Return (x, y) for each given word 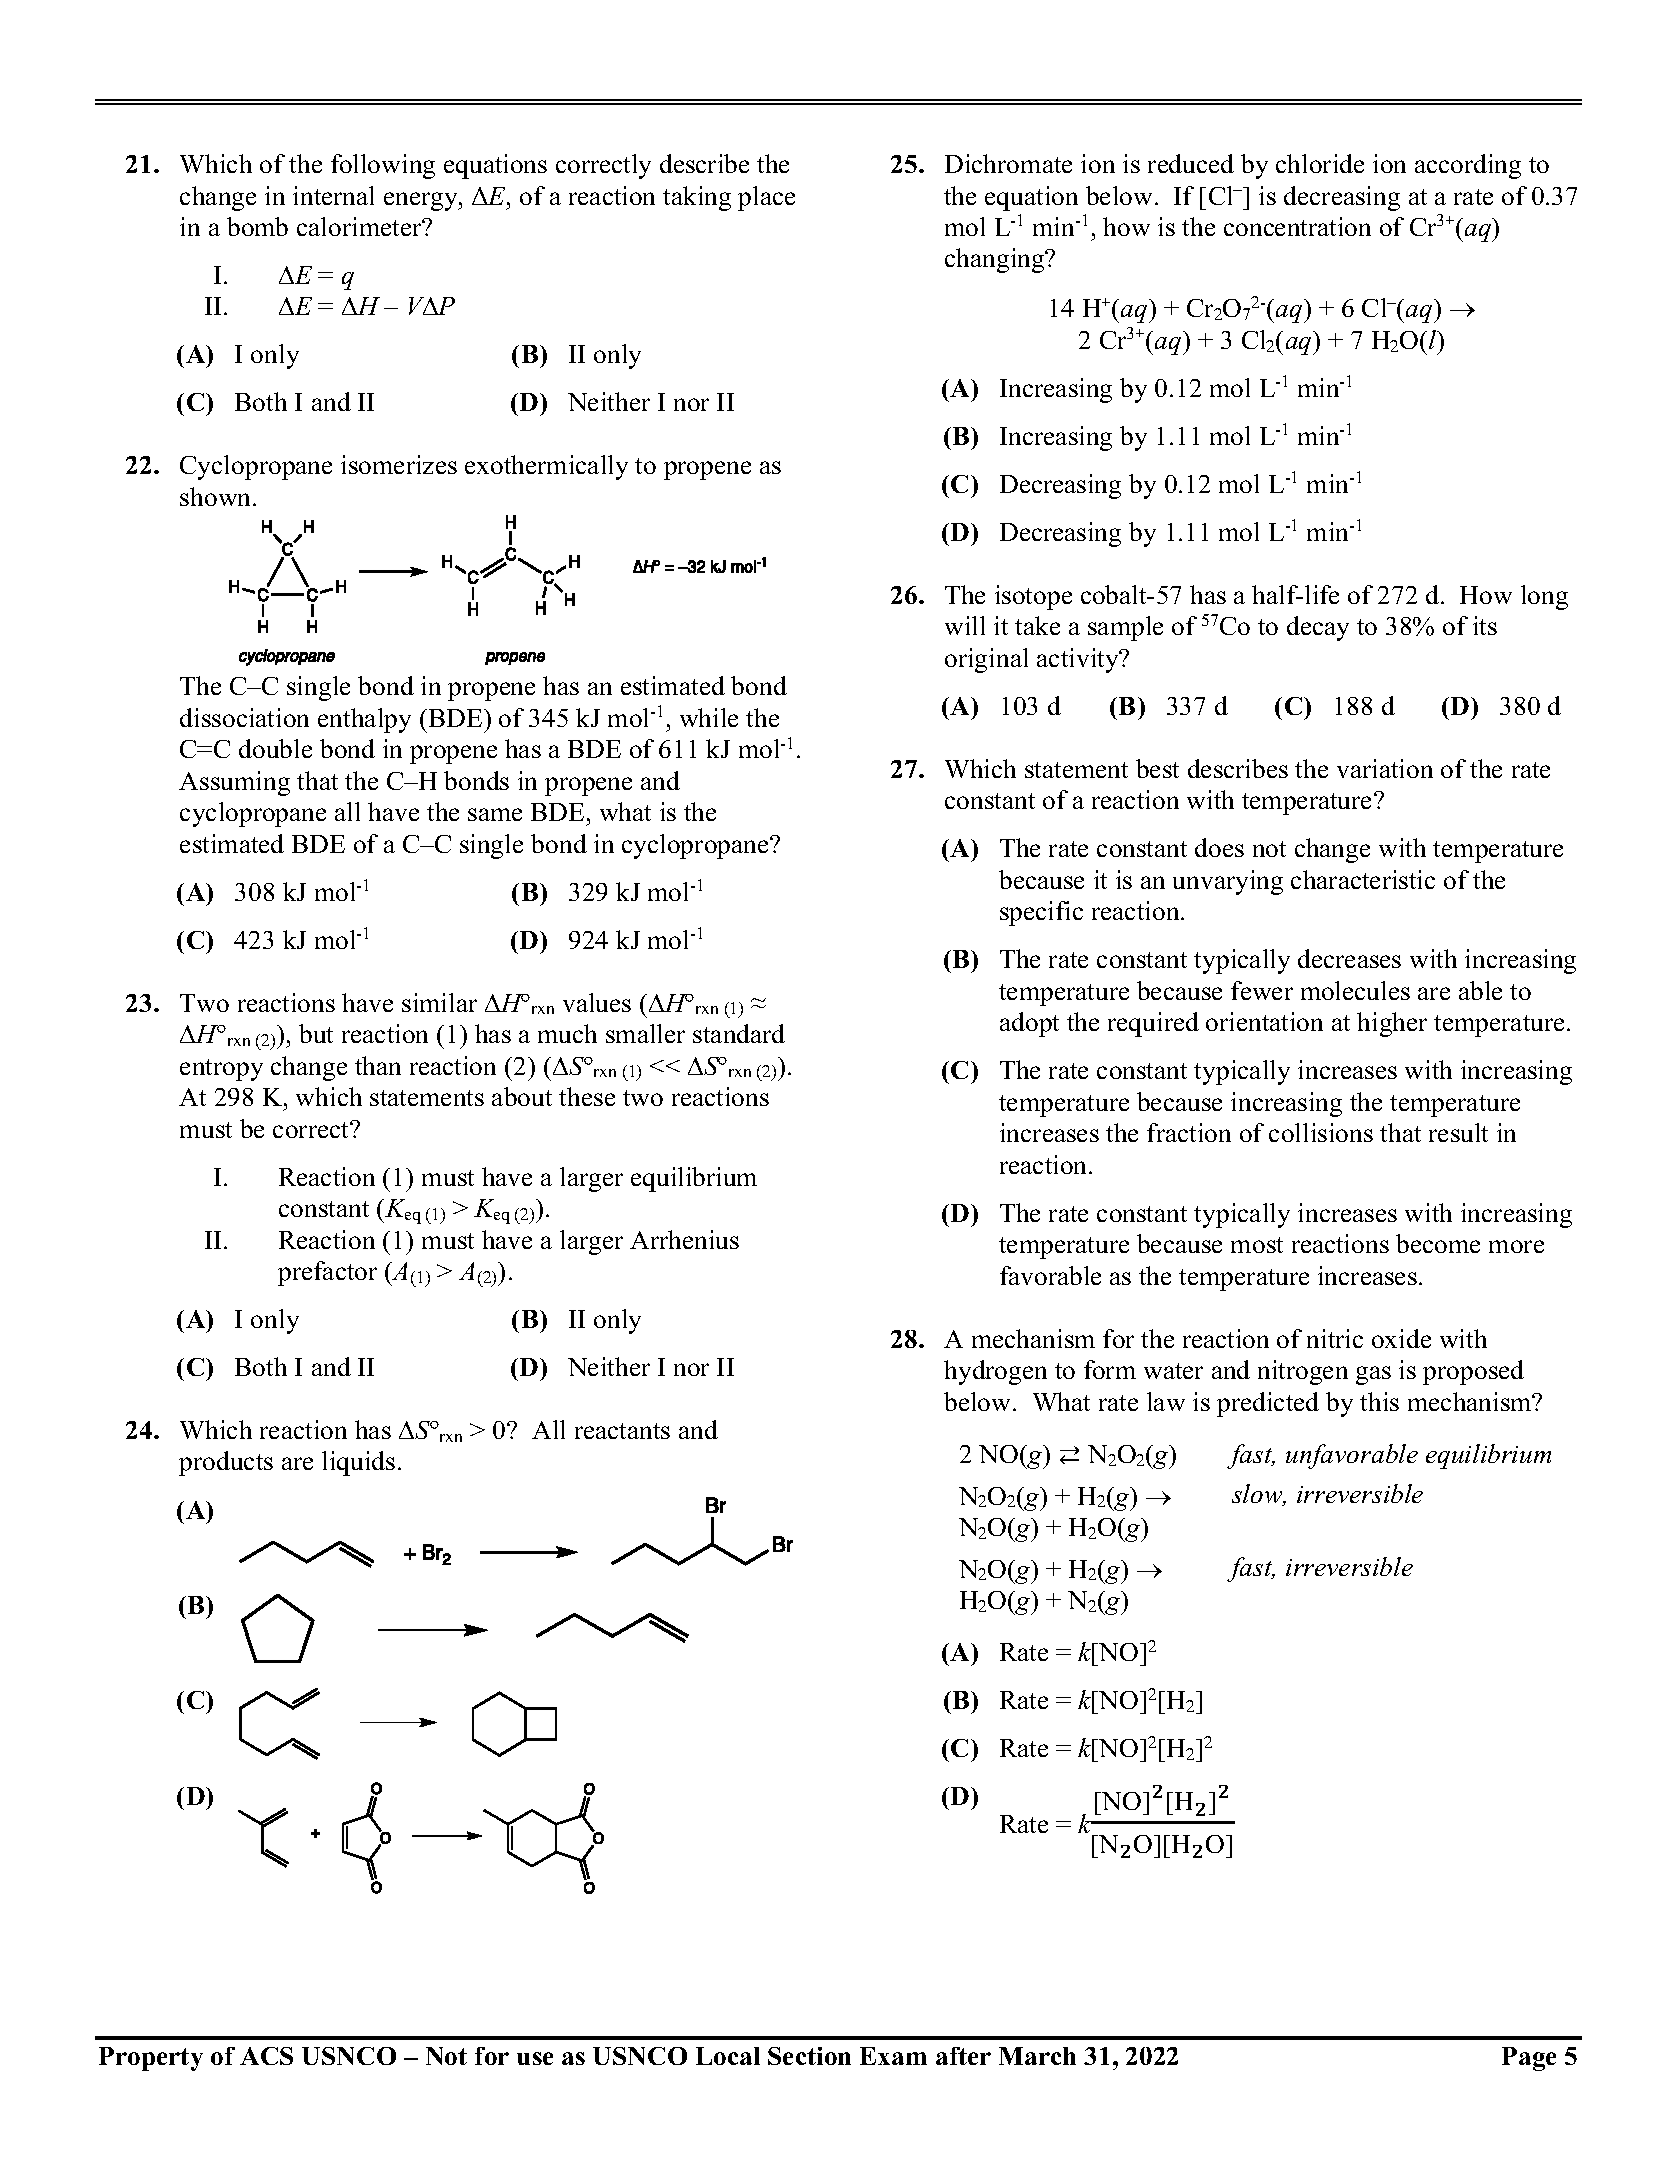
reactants (622, 1431)
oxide (1401, 1338)
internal (333, 195)
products (226, 1463)
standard (739, 1033)
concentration (1297, 226)
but (316, 1033)
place (766, 198)
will (965, 625)
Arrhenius (684, 1239)
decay (1318, 628)
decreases (1349, 958)
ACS (266, 2056)
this (1379, 1401)
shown (217, 496)
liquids (358, 1463)
